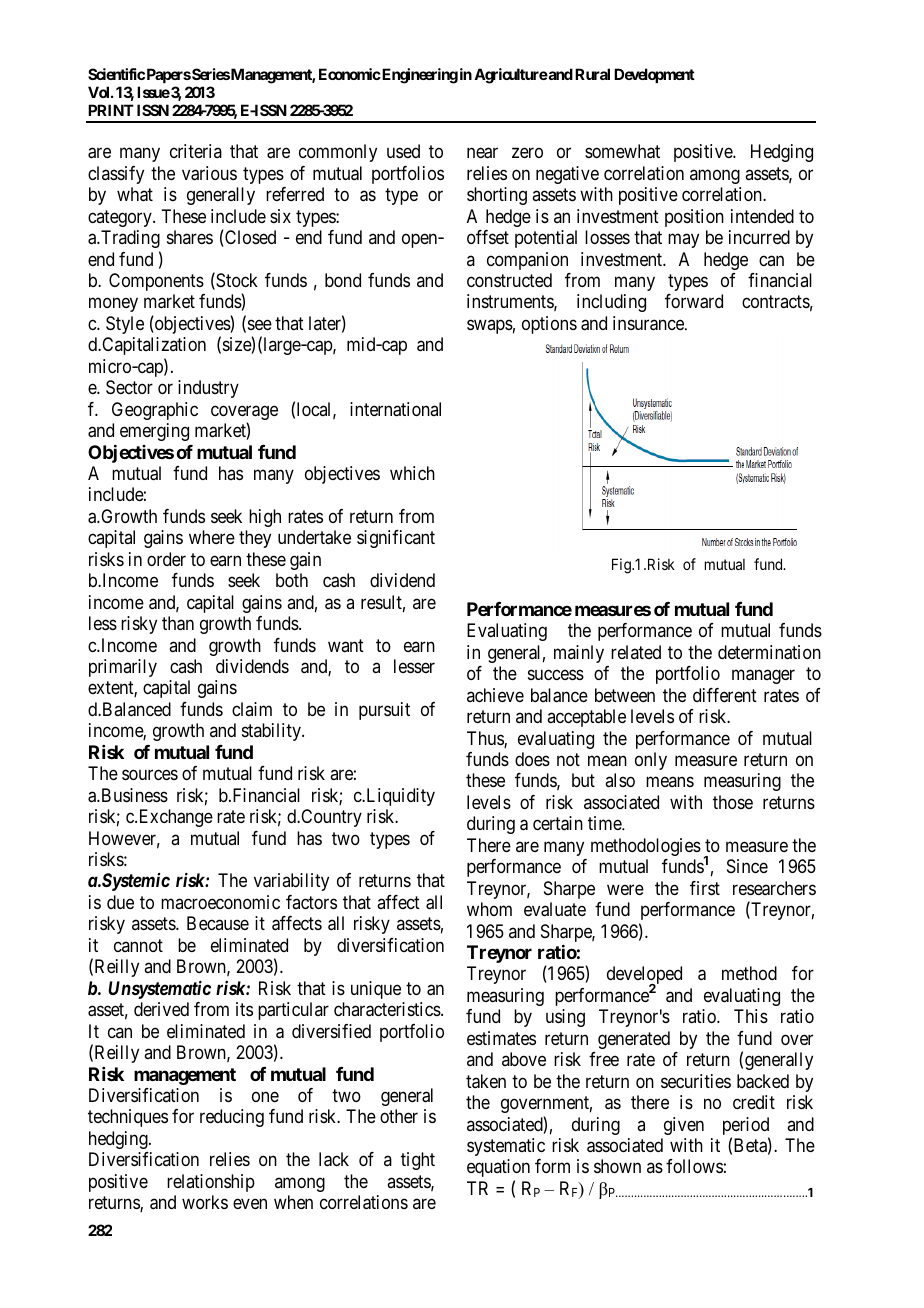 The image size is (924, 1308). I want to click on Thus, so click(486, 739).
